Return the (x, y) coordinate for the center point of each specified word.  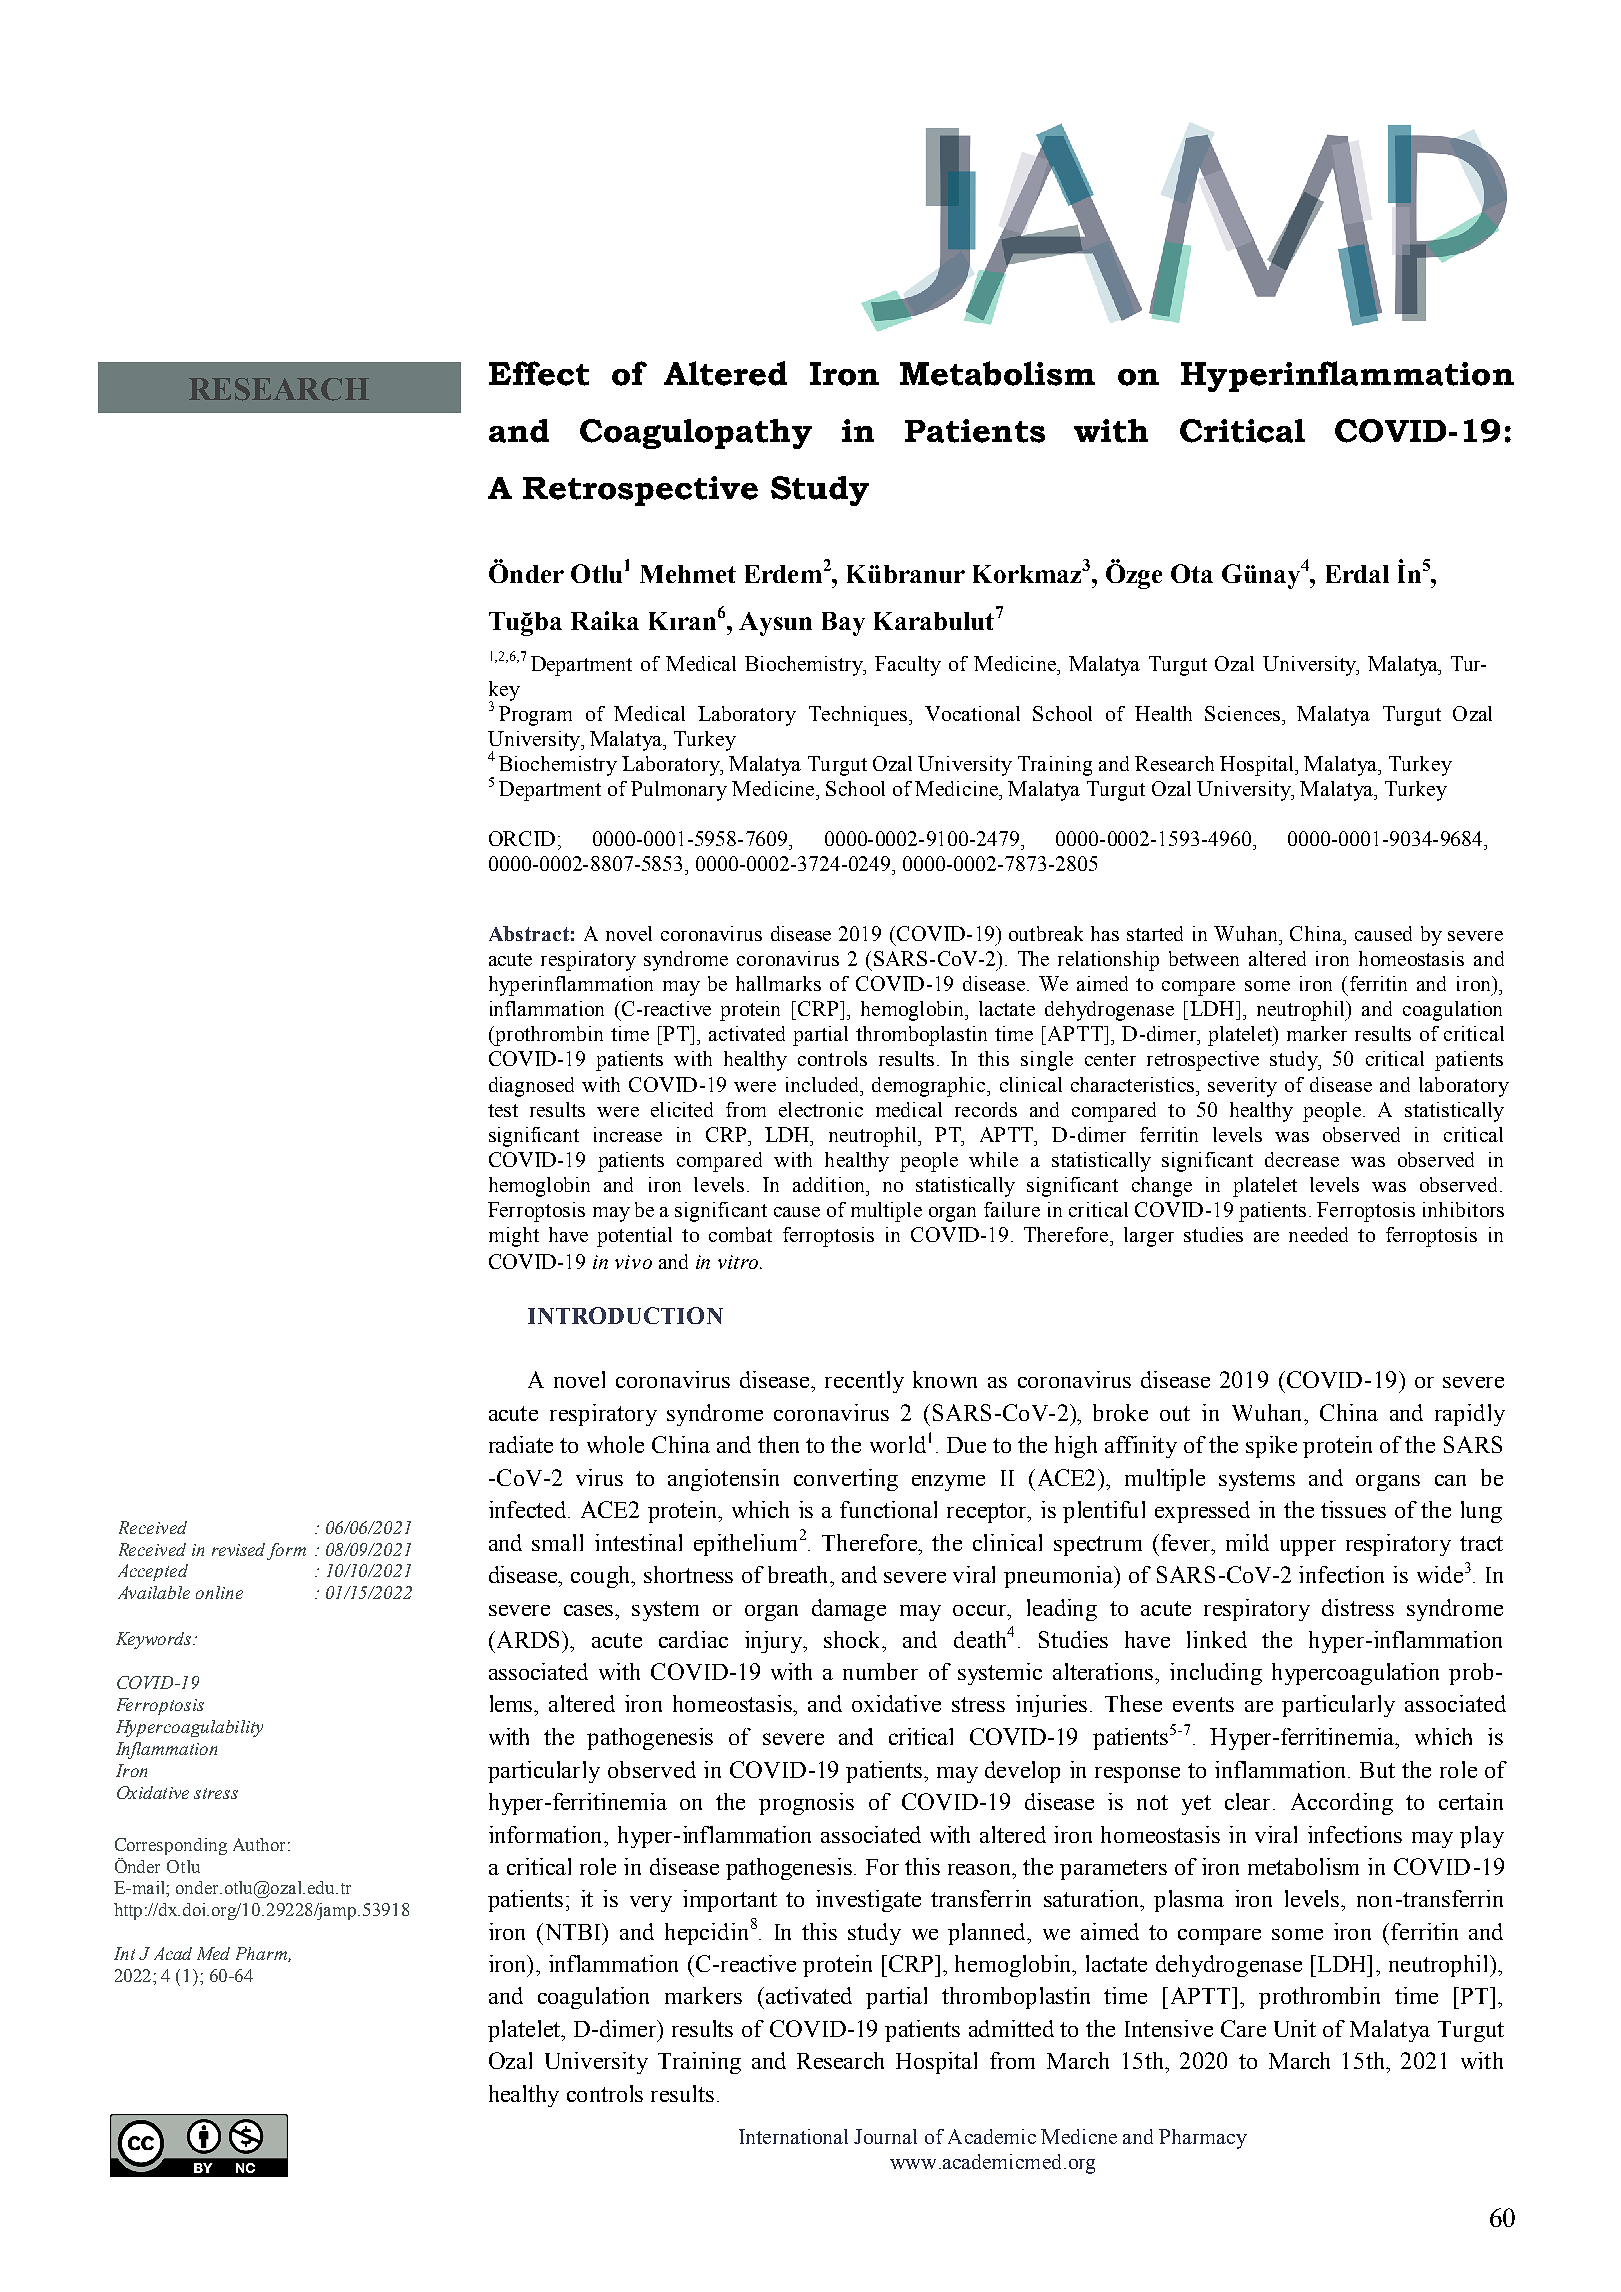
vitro (739, 1262)
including (1216, 1674)
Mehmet (688, 574)
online (219, 1592)
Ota (1192, 573)
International (793, 2136)
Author (259, 1844)
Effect (539, 373)
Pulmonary (679, 791)
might (514, 1237)
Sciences (1242, 713)
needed (1318, 1234)
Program (535, 716)
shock (854, 1639)
